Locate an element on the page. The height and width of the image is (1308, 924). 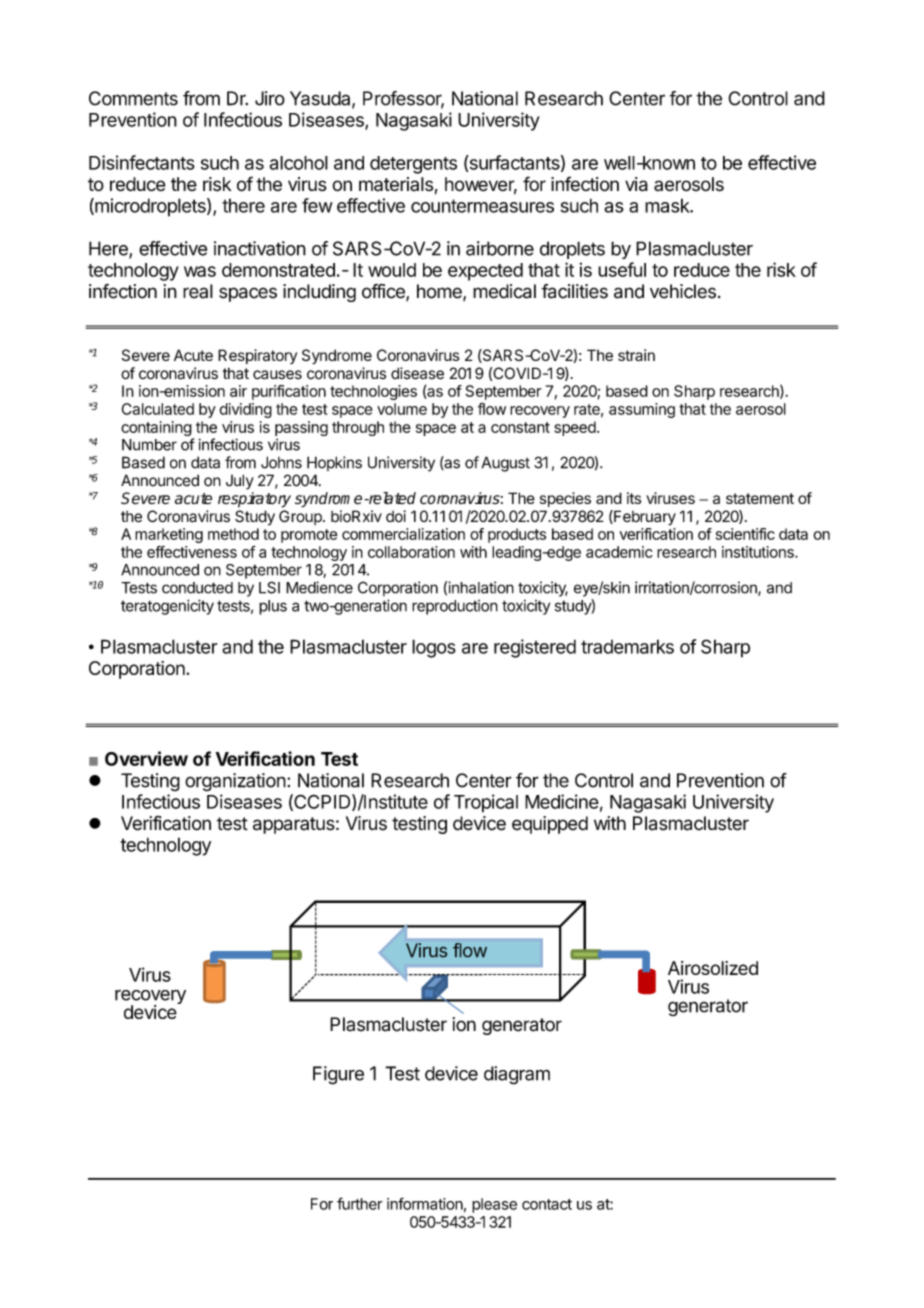
assuming is located at coordinates (642, 410).
